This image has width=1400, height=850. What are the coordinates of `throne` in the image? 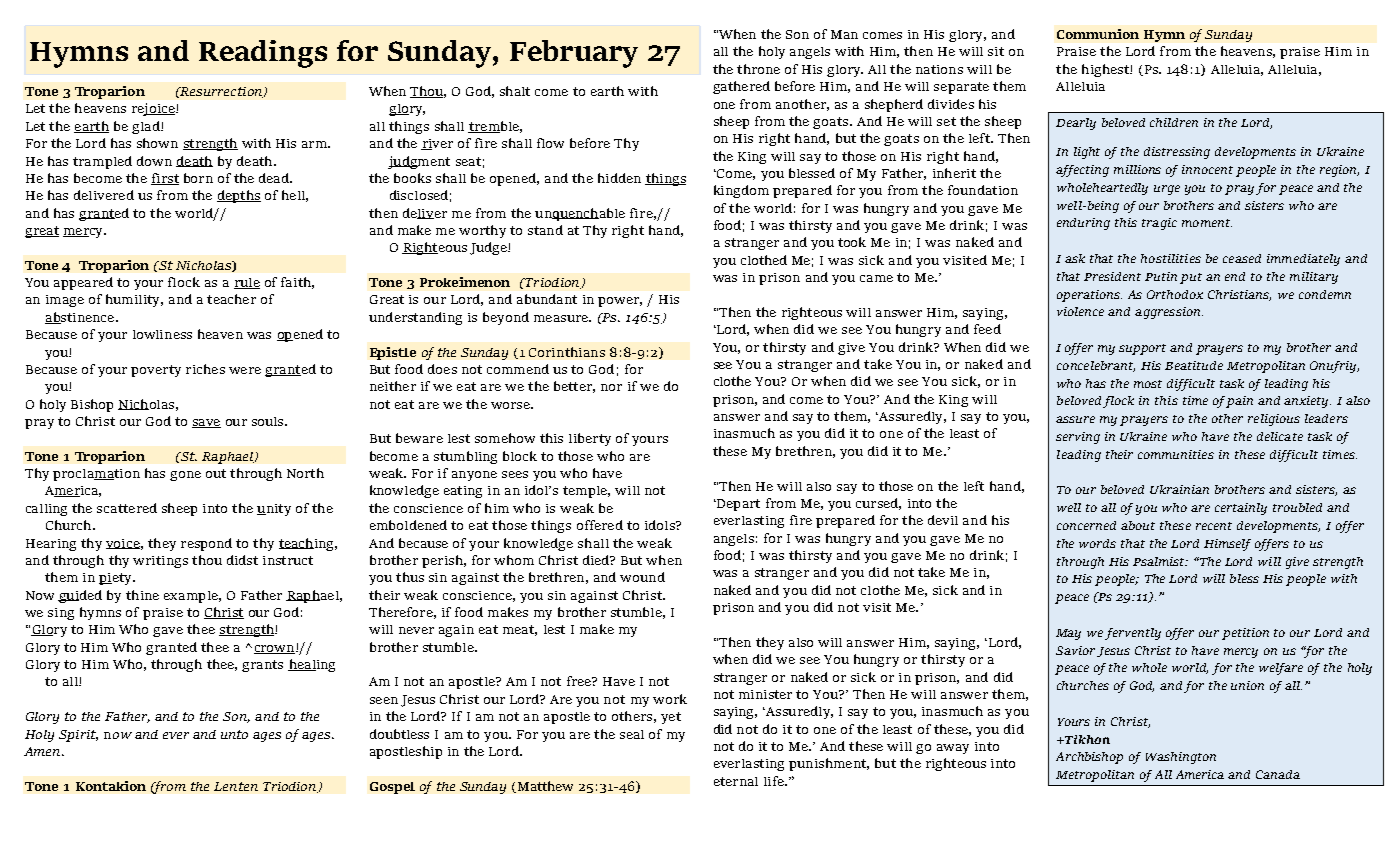 It's located at (758, 69).
